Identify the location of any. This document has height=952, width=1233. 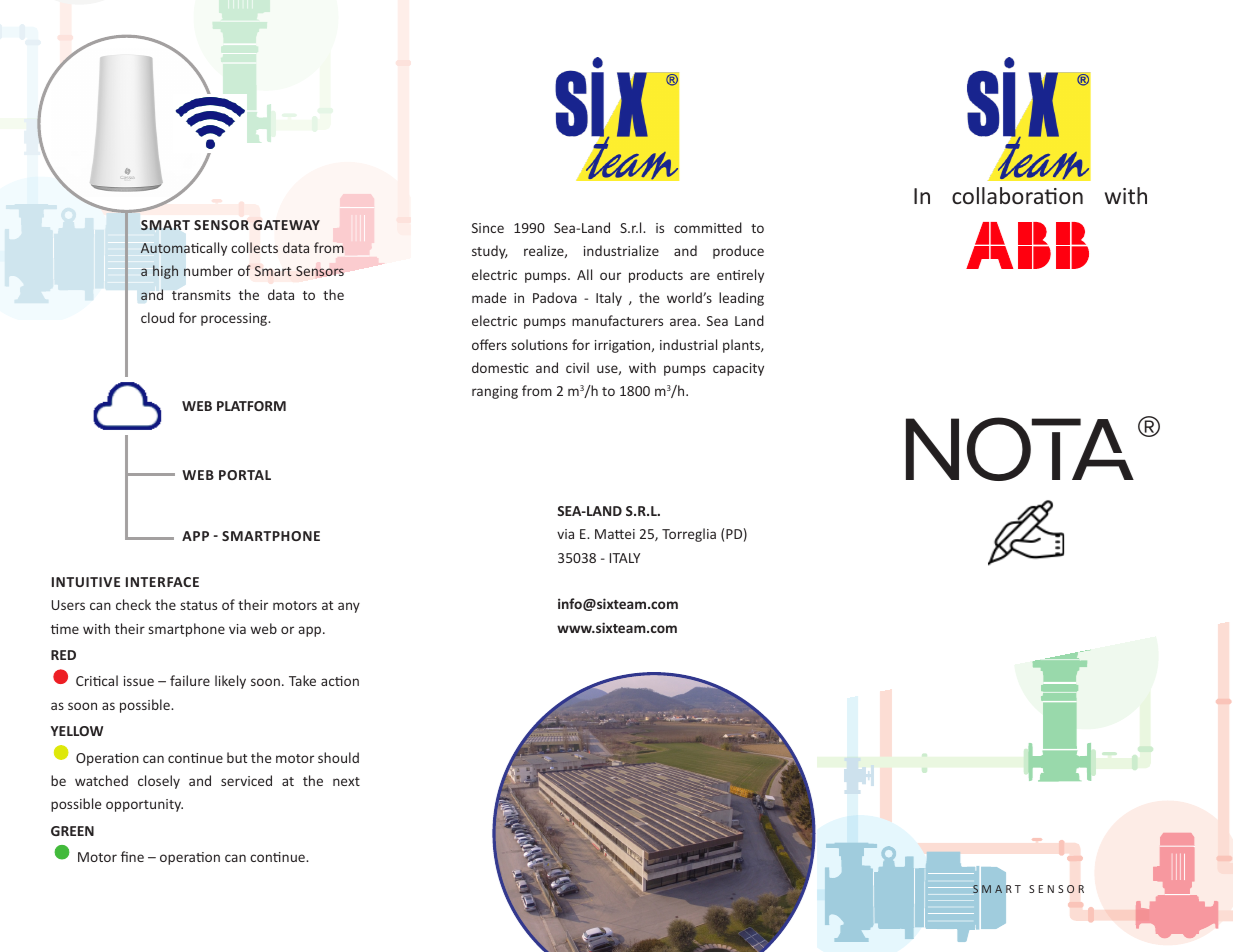
(349, 607).
